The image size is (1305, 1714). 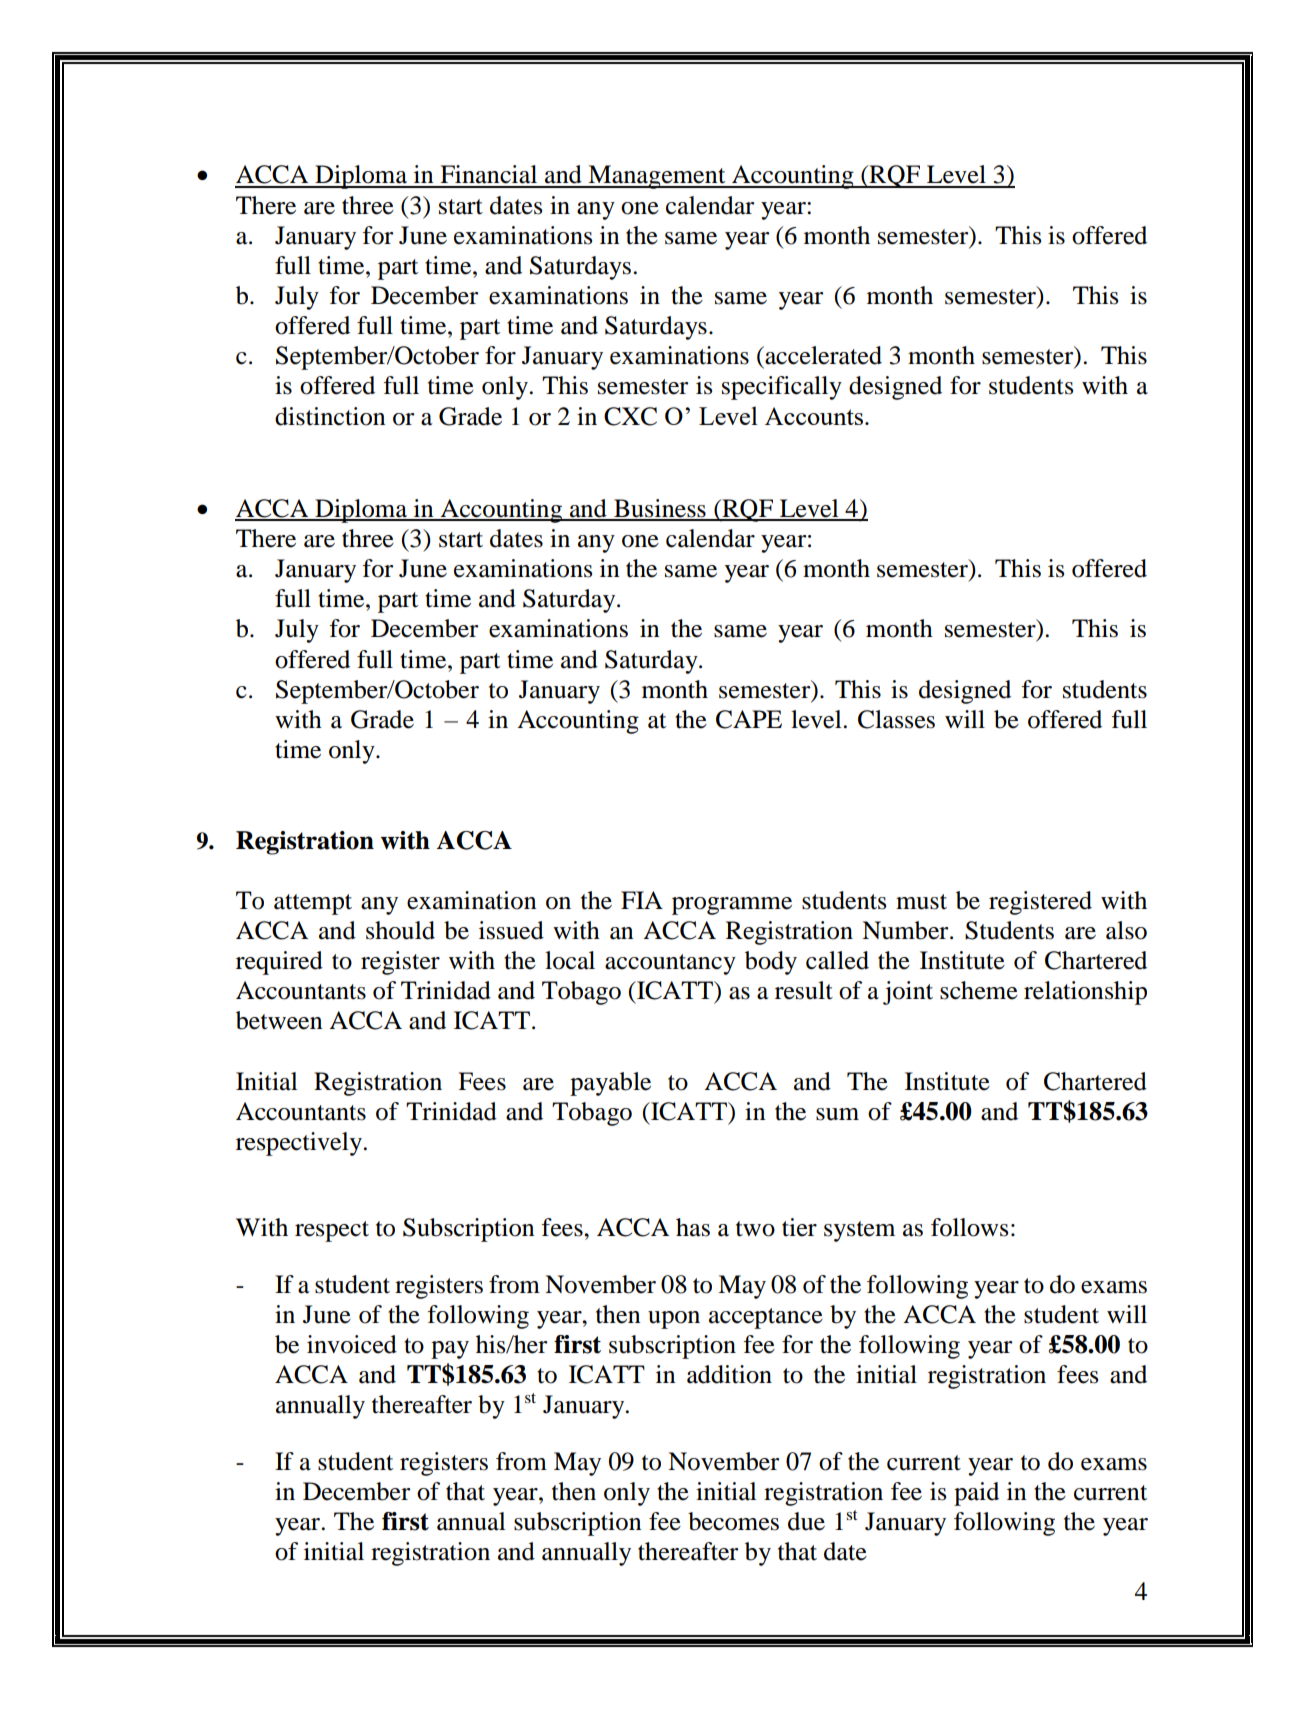 I want to click on between, so click(x=279, y=1020).
